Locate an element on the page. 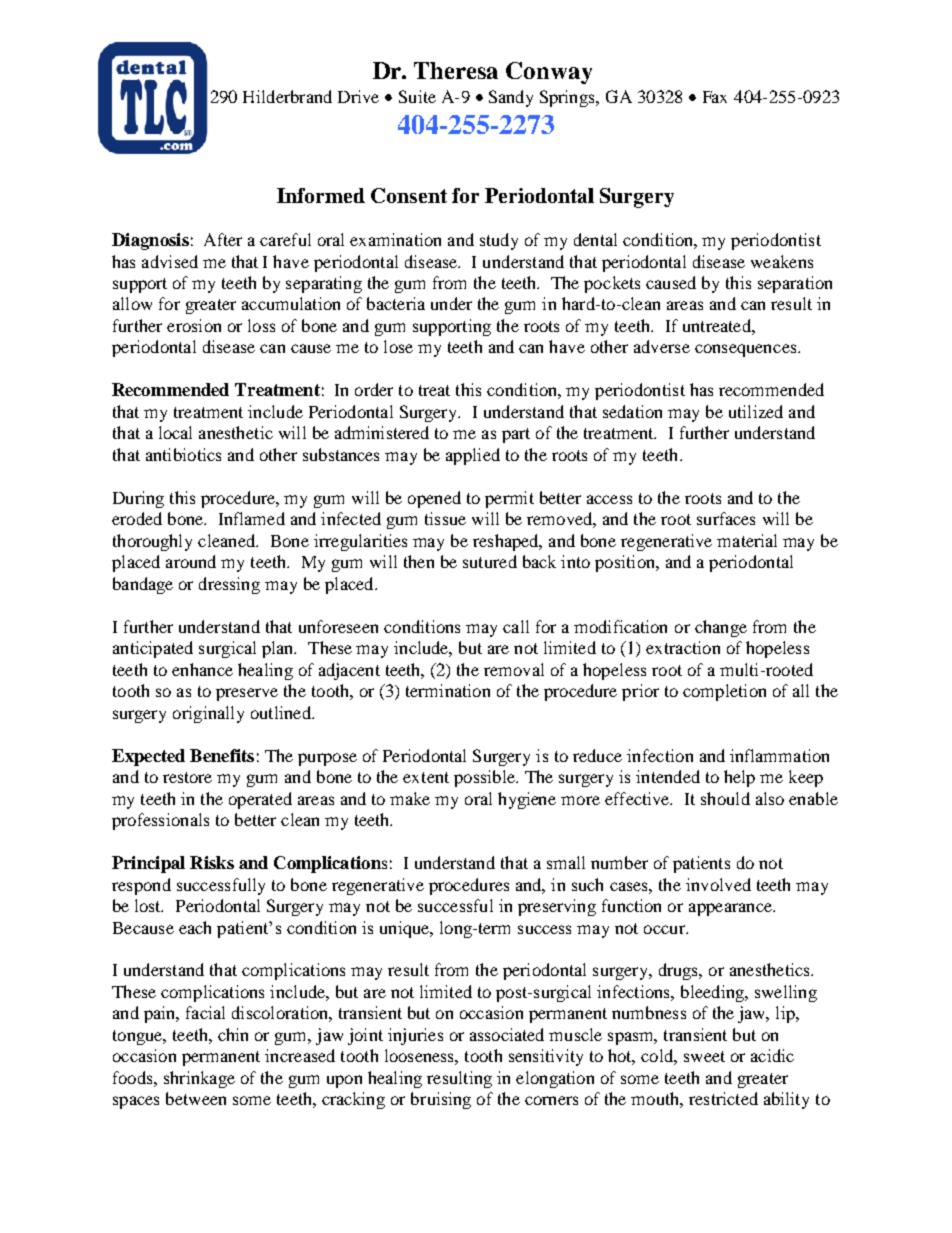 Image resolution: width=952 pixels, height=1233 pixels. possible is located at coordinates (485, 778).
